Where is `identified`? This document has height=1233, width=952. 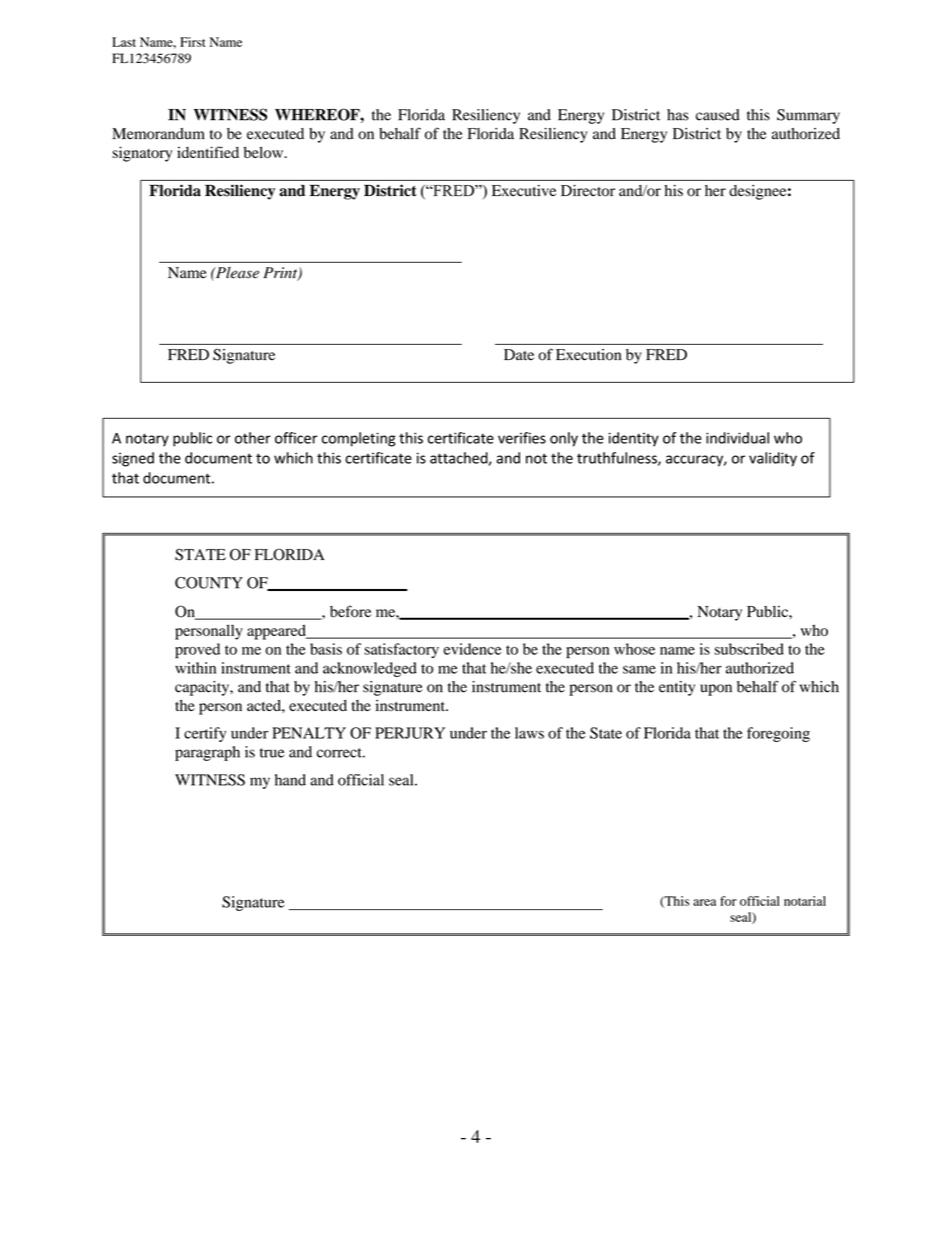 identified is located at coordinates (208, 152).
